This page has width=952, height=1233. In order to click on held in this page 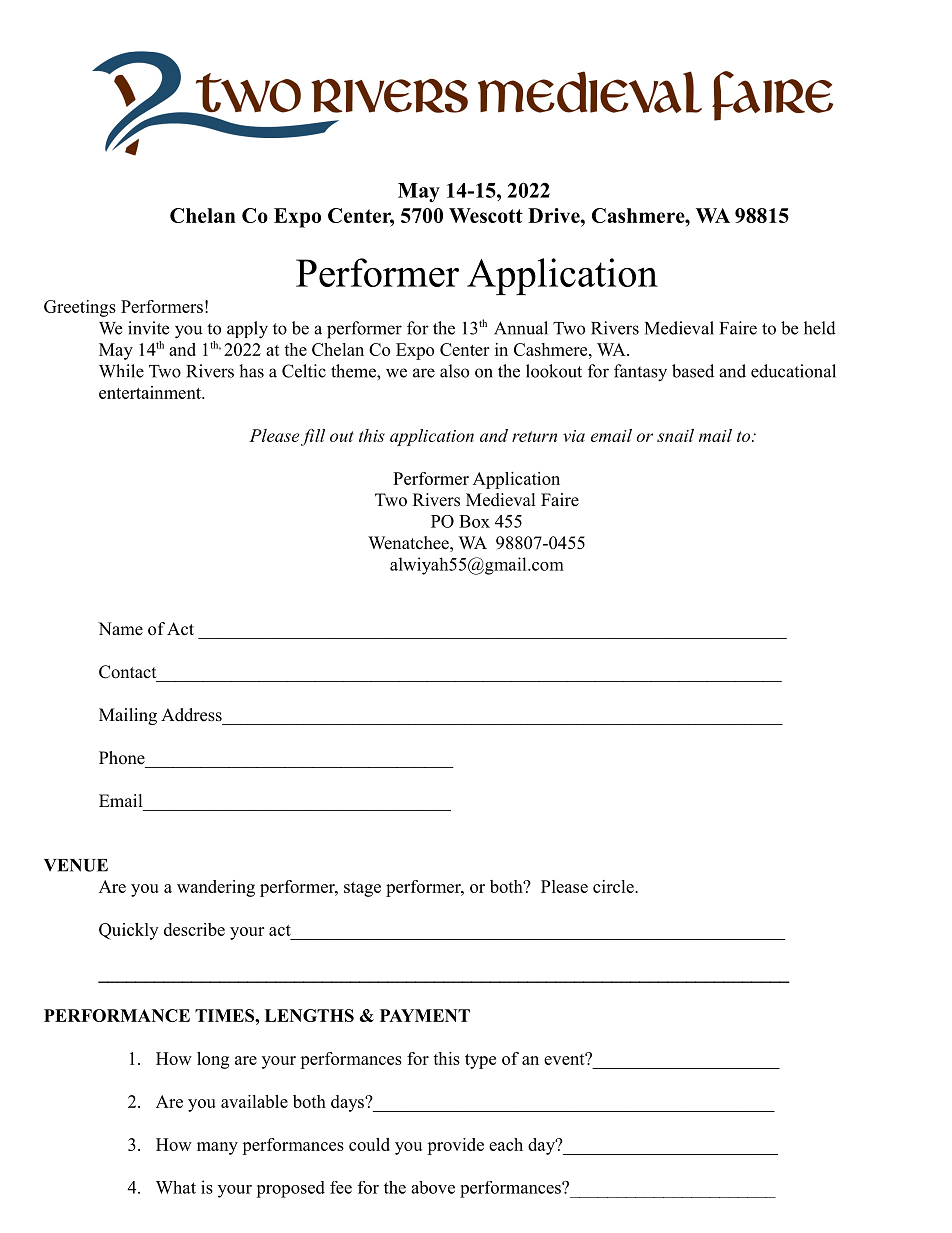, I will do `click(820, 328)`.
